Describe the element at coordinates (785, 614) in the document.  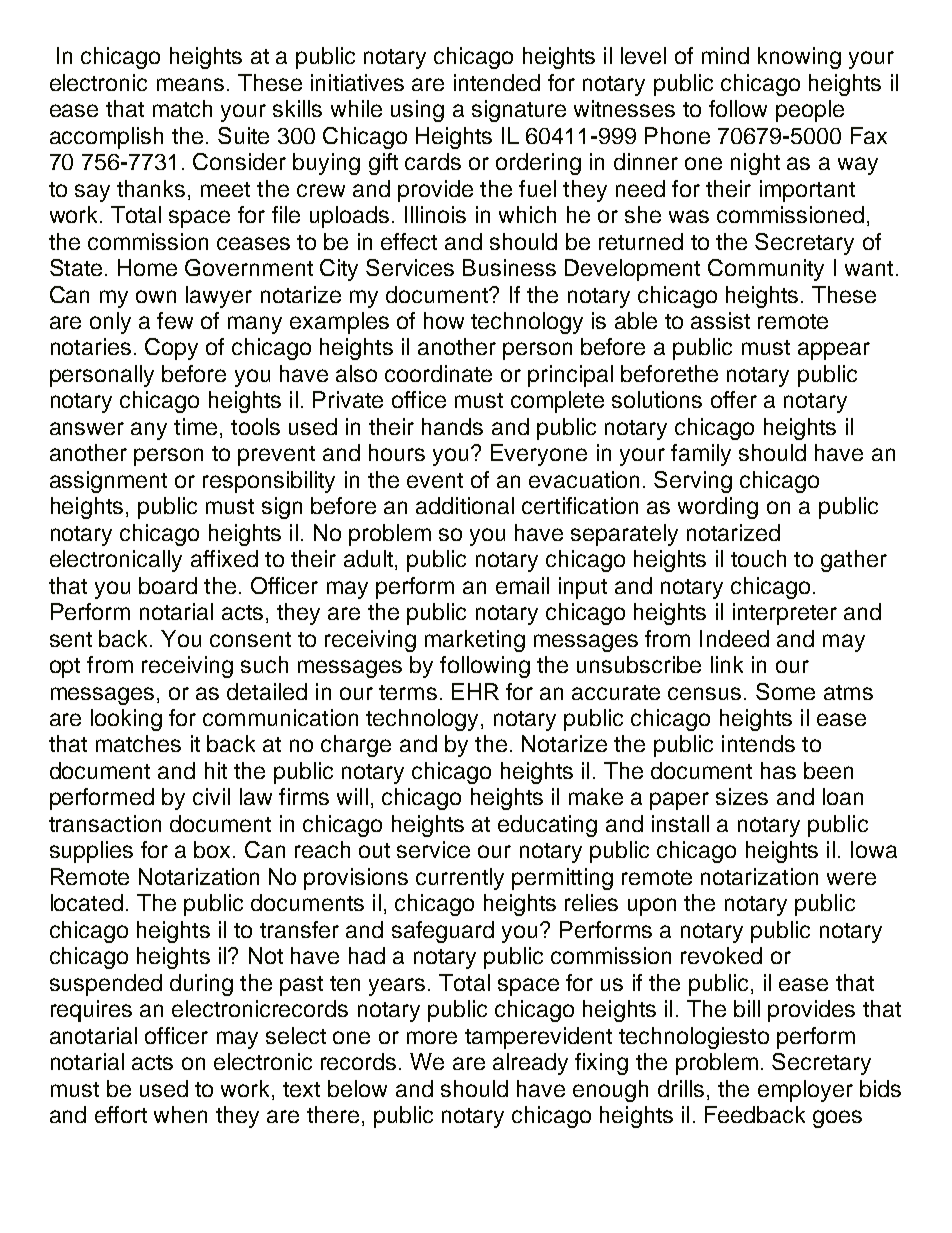
I see `interpreter` at that location.
